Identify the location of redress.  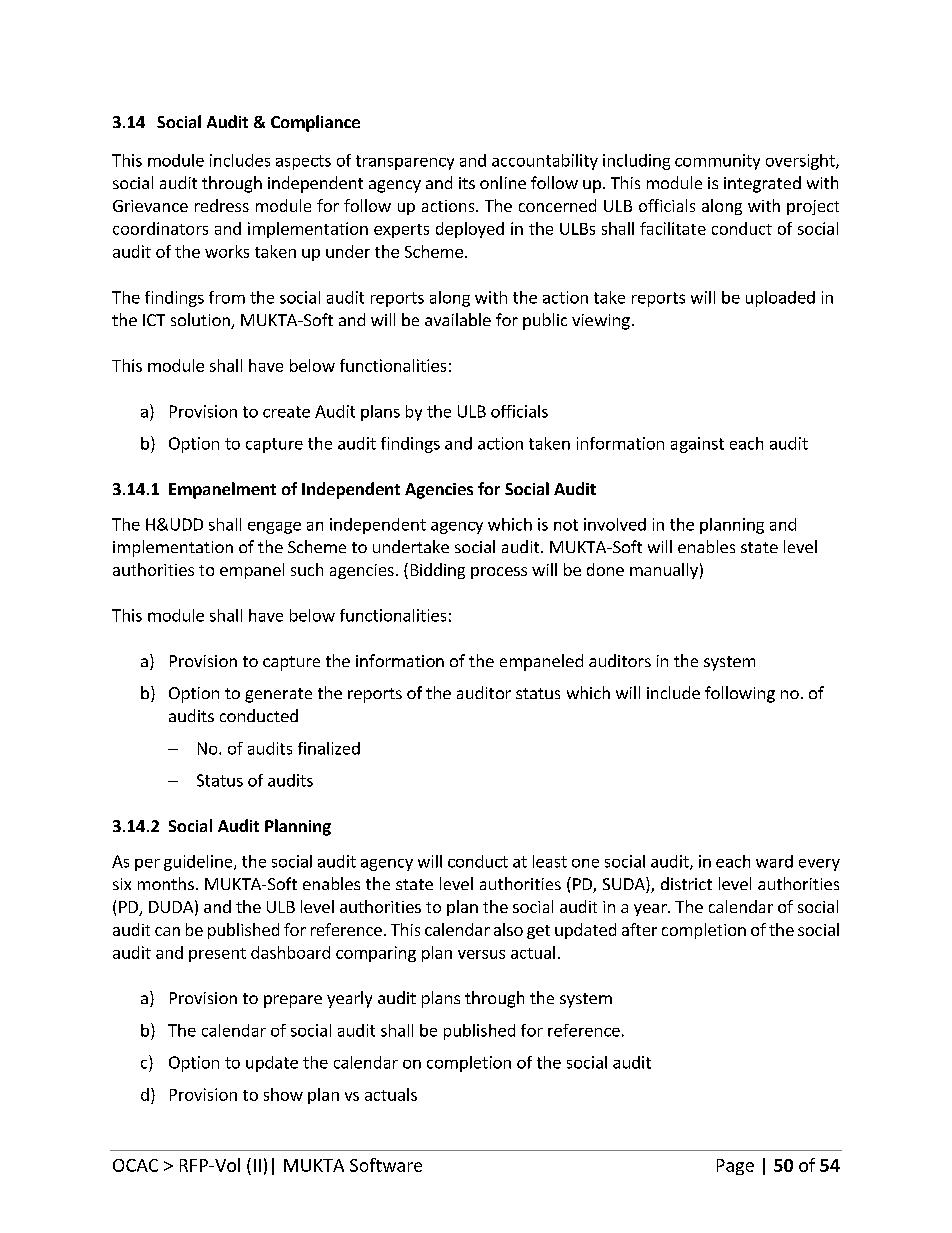
(222, 205).
